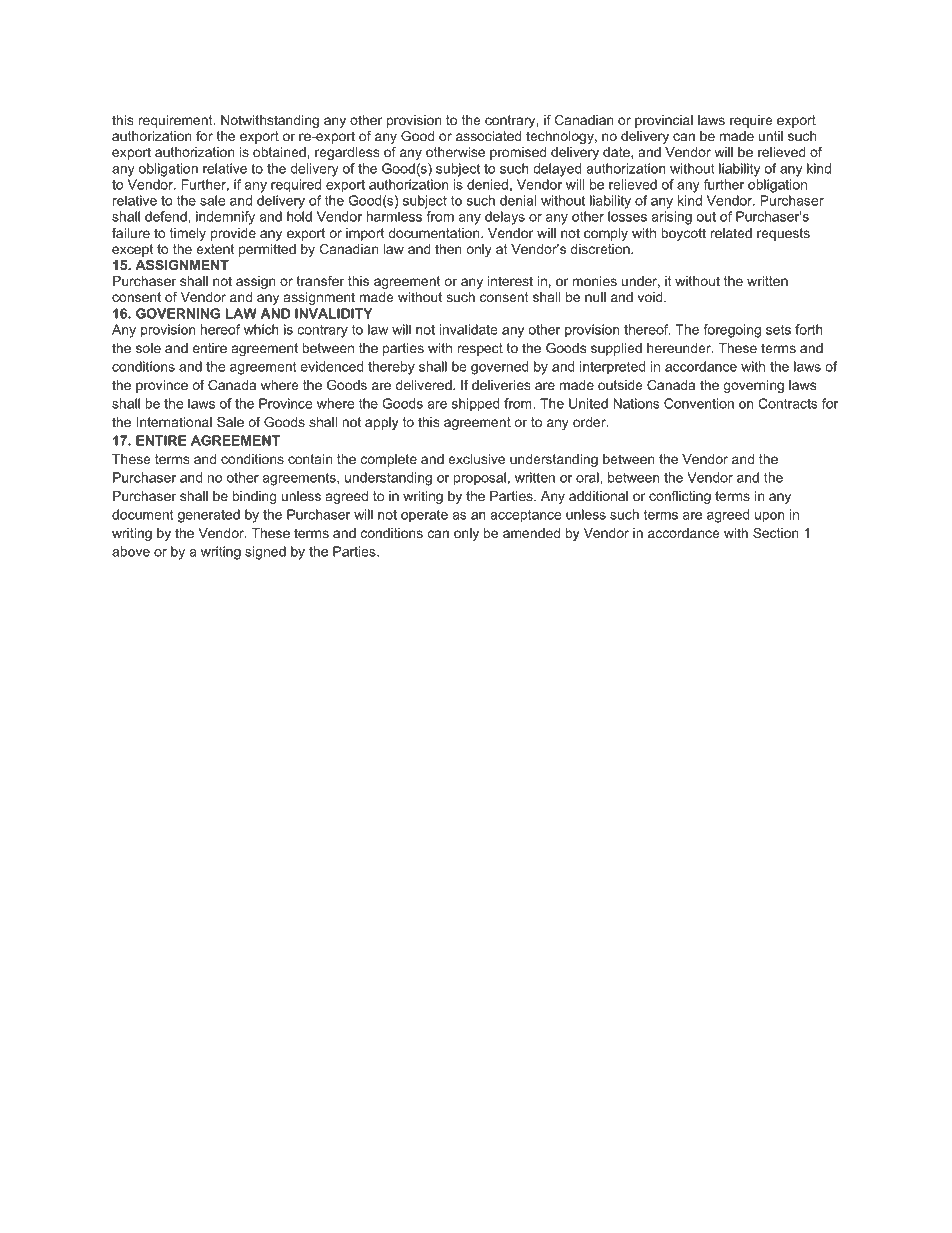 This screenshot has width=952, height=1233. What do you see at coordinates (174, 422) in the screenshot?
I see `International` at bounding box center [174, 422].
